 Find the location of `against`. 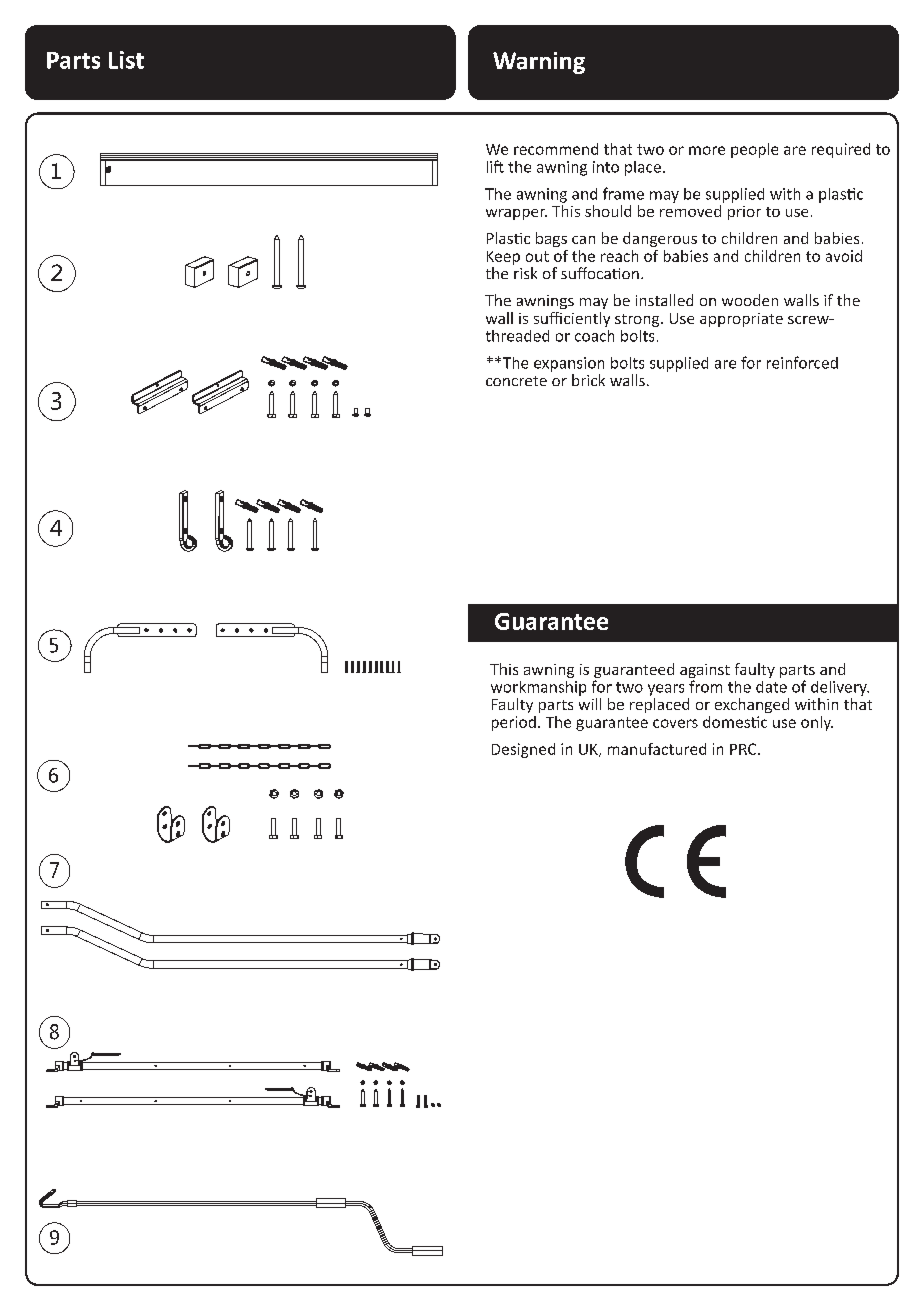

against is located at coordinates (705, 671).
